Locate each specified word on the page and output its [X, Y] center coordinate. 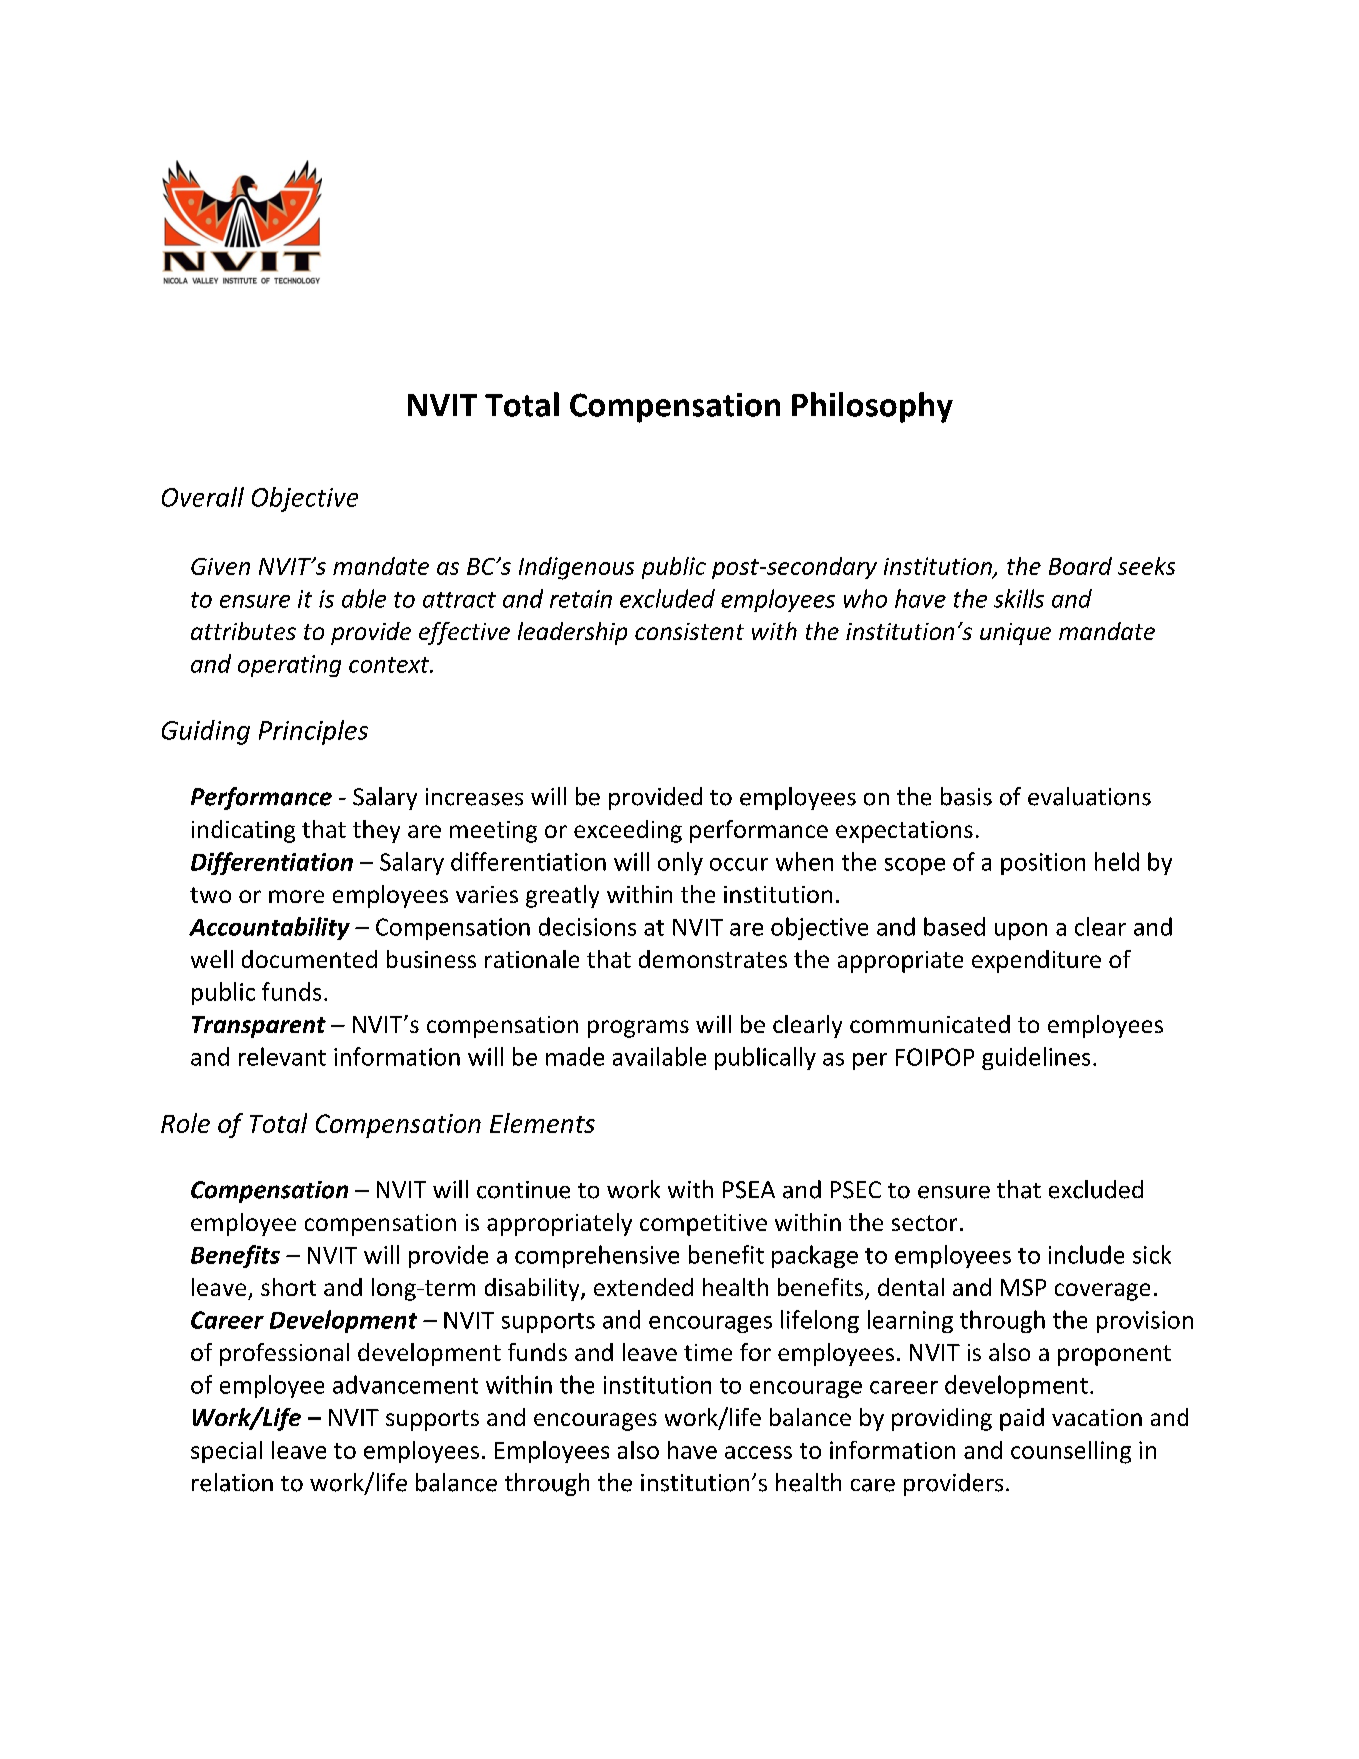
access [758, 1452]
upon [1021, 931]
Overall [203, 497]
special [226, 1452]
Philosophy [872, 407]
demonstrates [713, 959]
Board [1080, 566]
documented [309, 959]
